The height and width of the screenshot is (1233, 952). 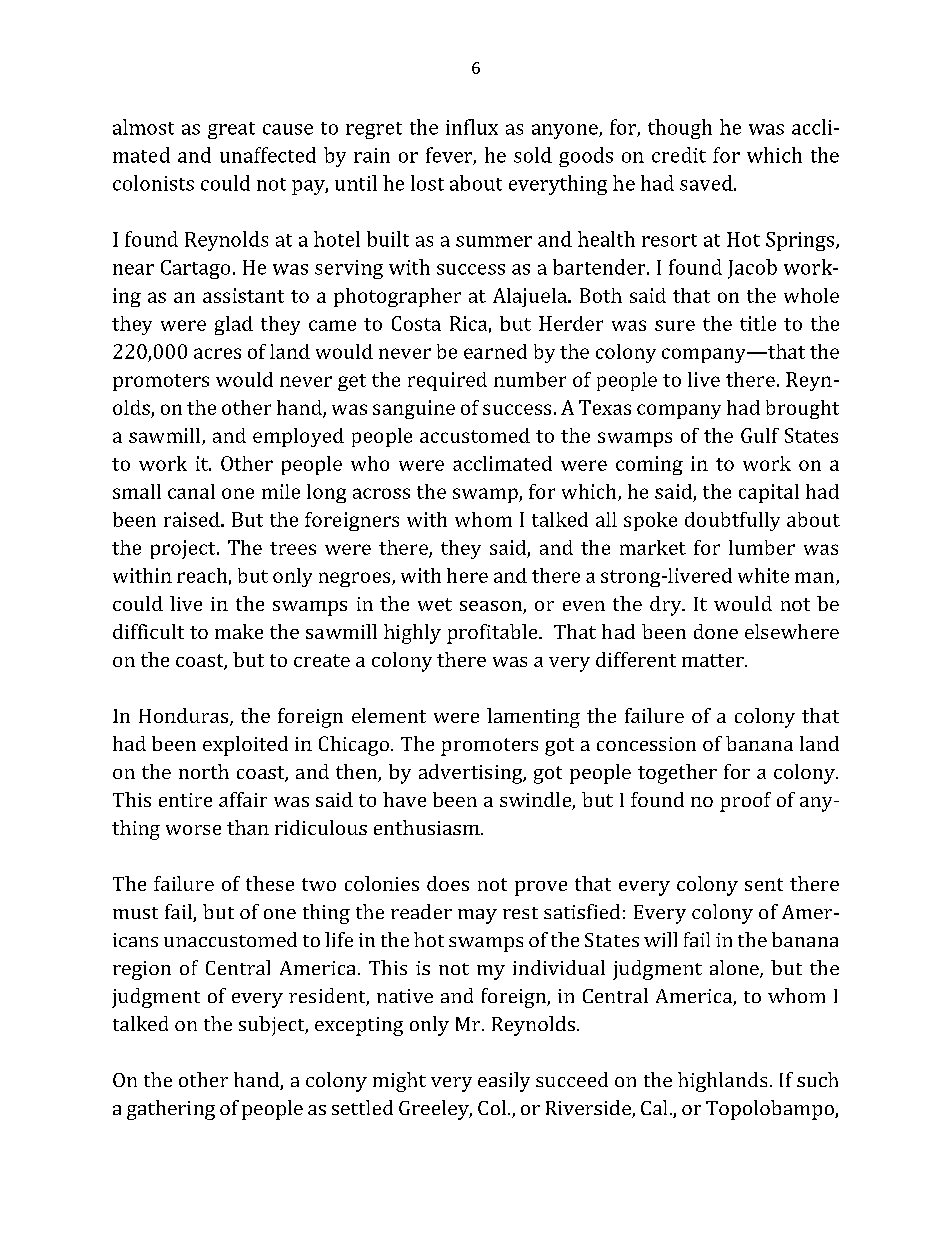 I want to click on profitable, so click(x=493, y=634).
